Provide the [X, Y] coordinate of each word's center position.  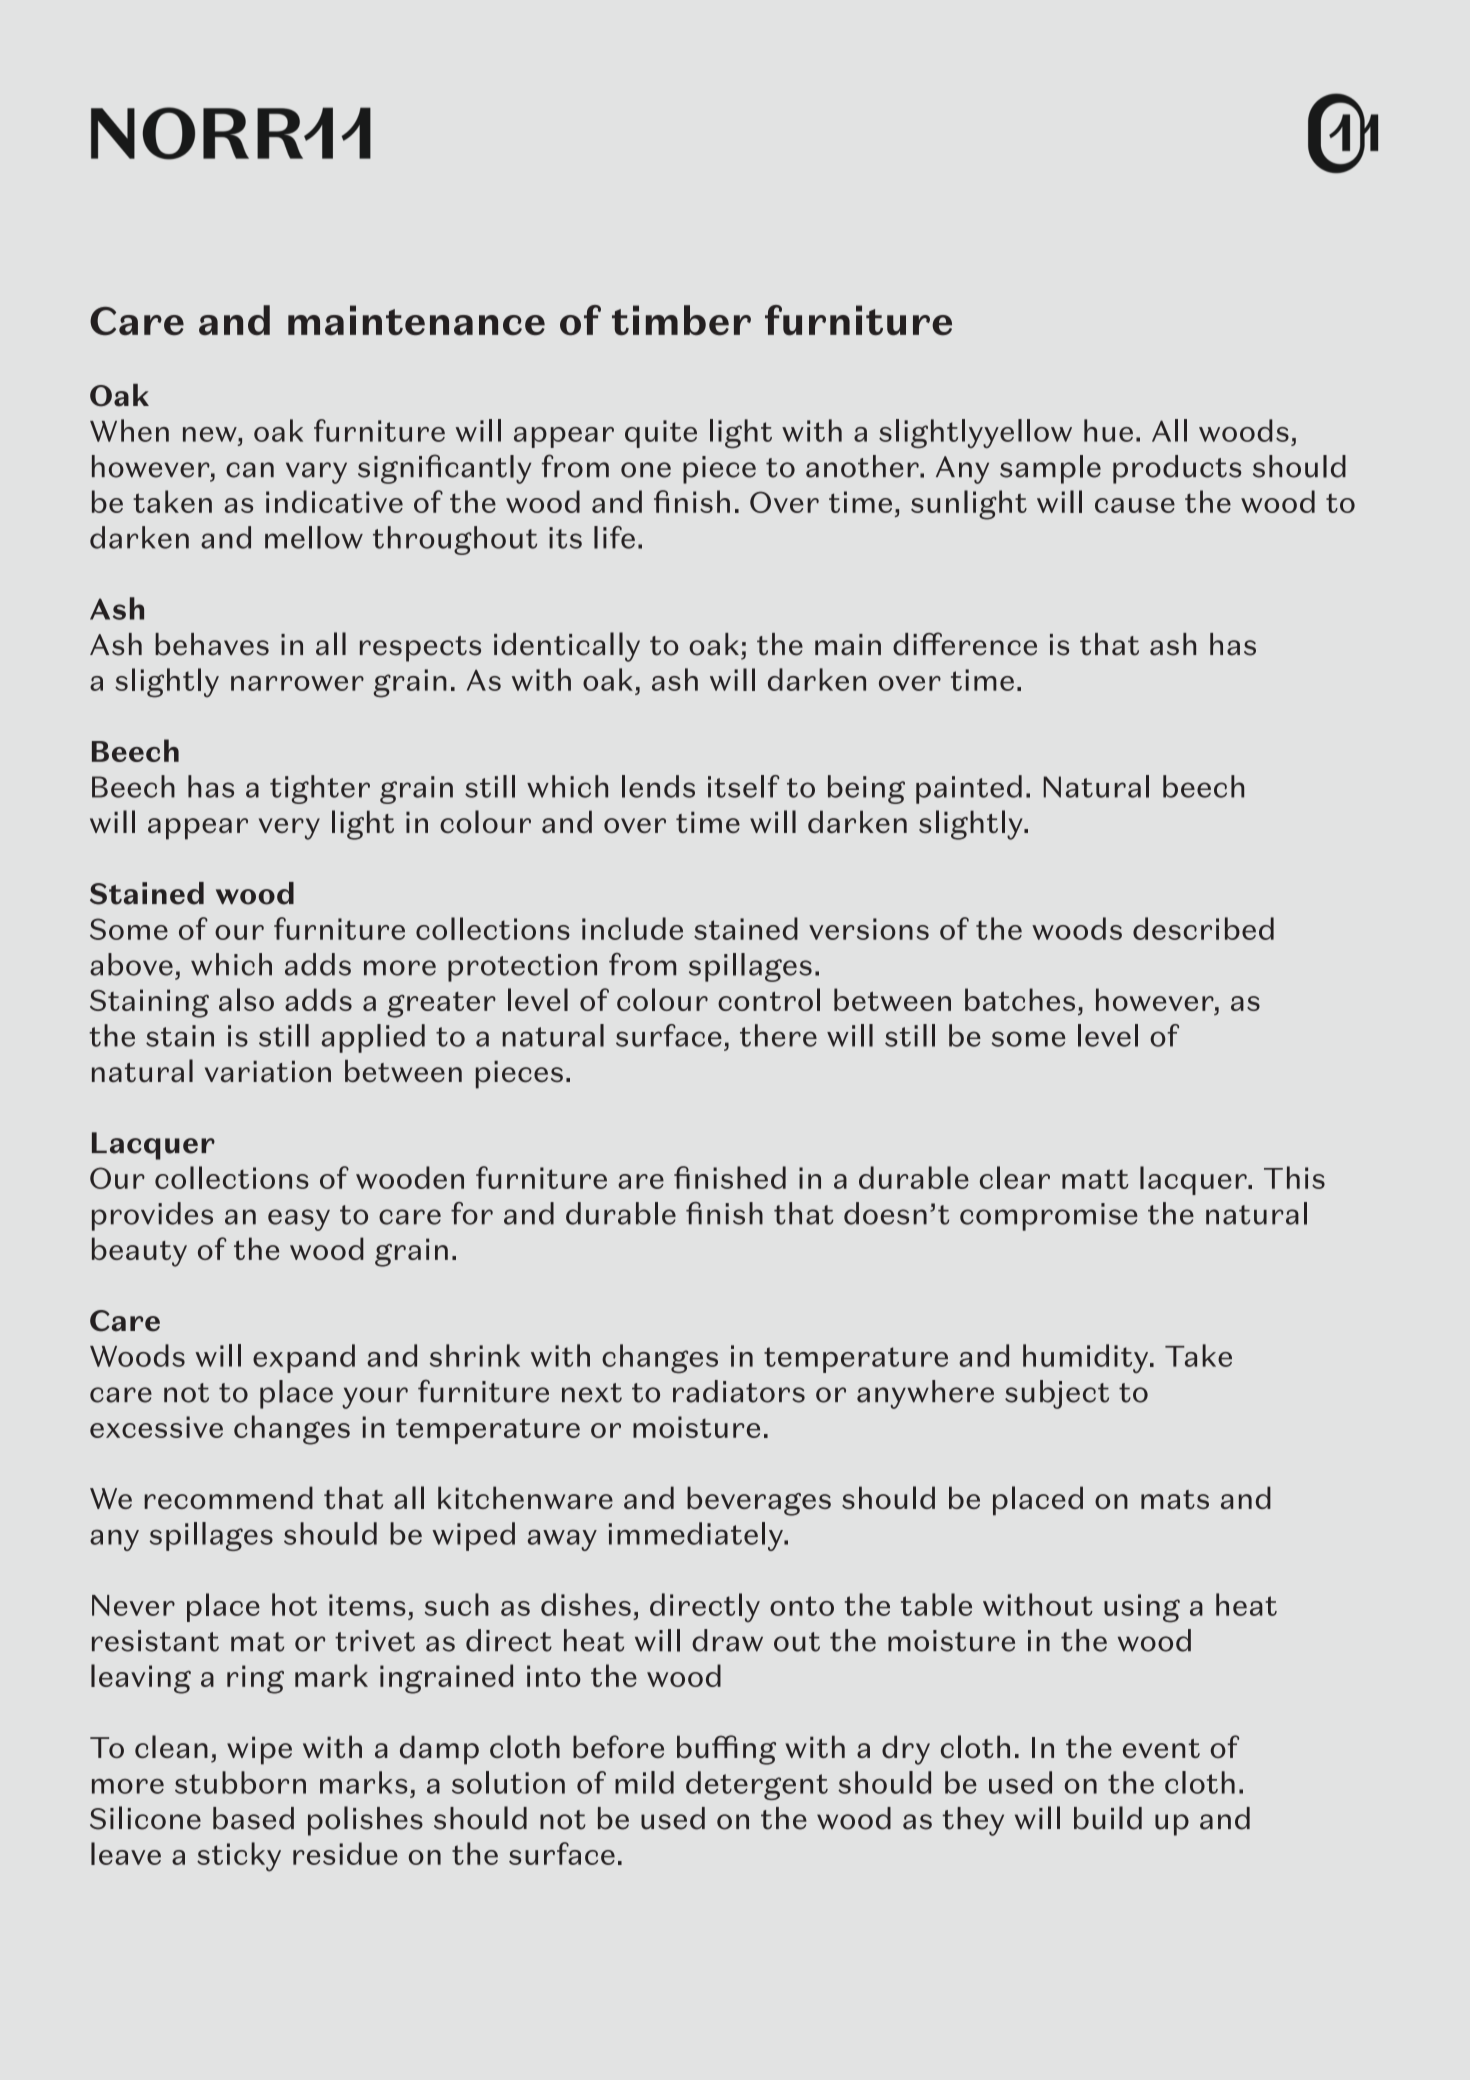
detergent [757, 1785]
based [253, 1818]
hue [1108, 430]
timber [681, 320]
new [211, 434]
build [1108, 1818]
